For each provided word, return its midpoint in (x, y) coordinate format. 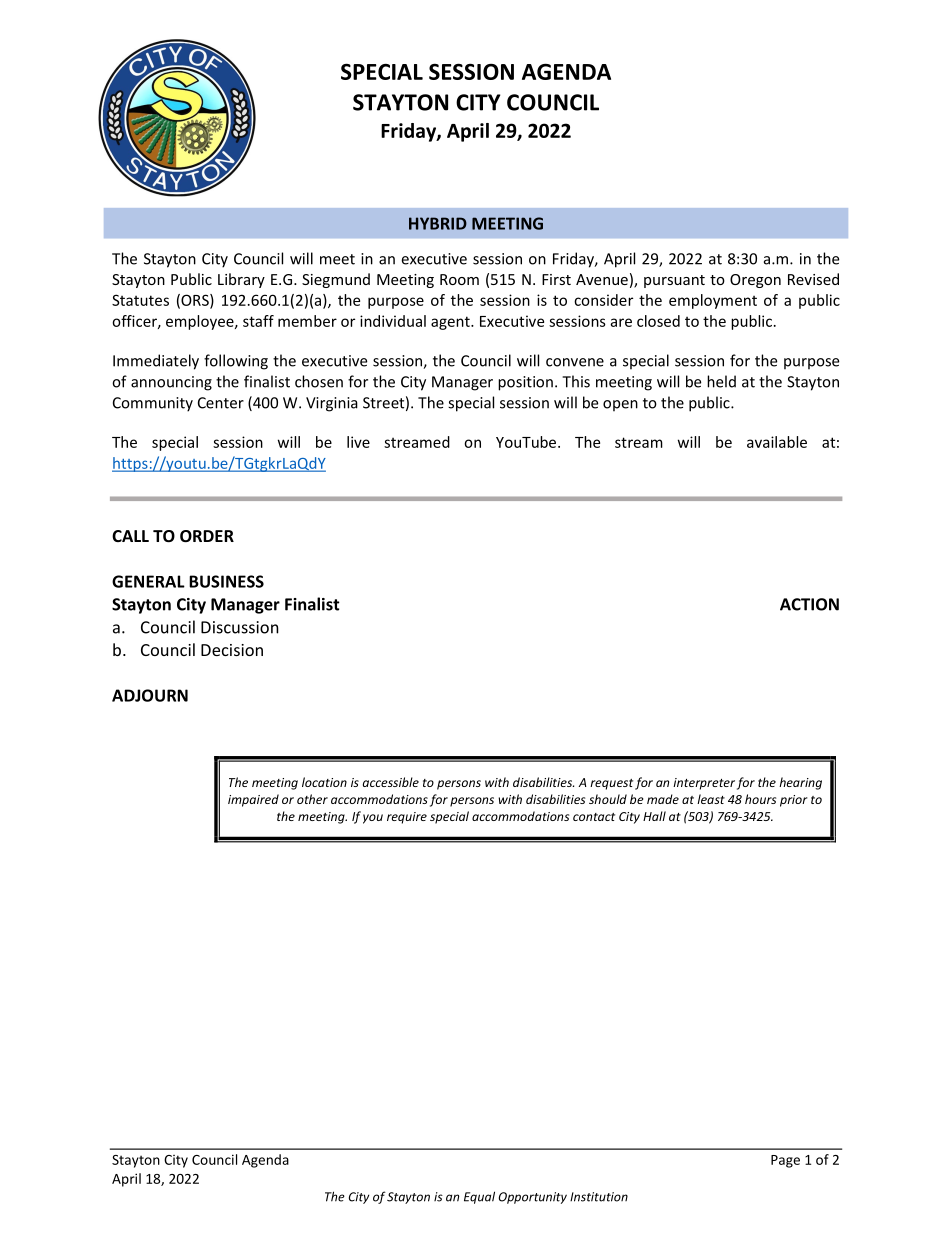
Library (241, 280)
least (711, 799)
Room (459, 279)
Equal (479, 1197)
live (358, 442)
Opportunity (533, 1198)
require (407, 818)
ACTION (809, 604)
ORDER (207, 536)
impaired (253, 800)
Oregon (755, 281)
